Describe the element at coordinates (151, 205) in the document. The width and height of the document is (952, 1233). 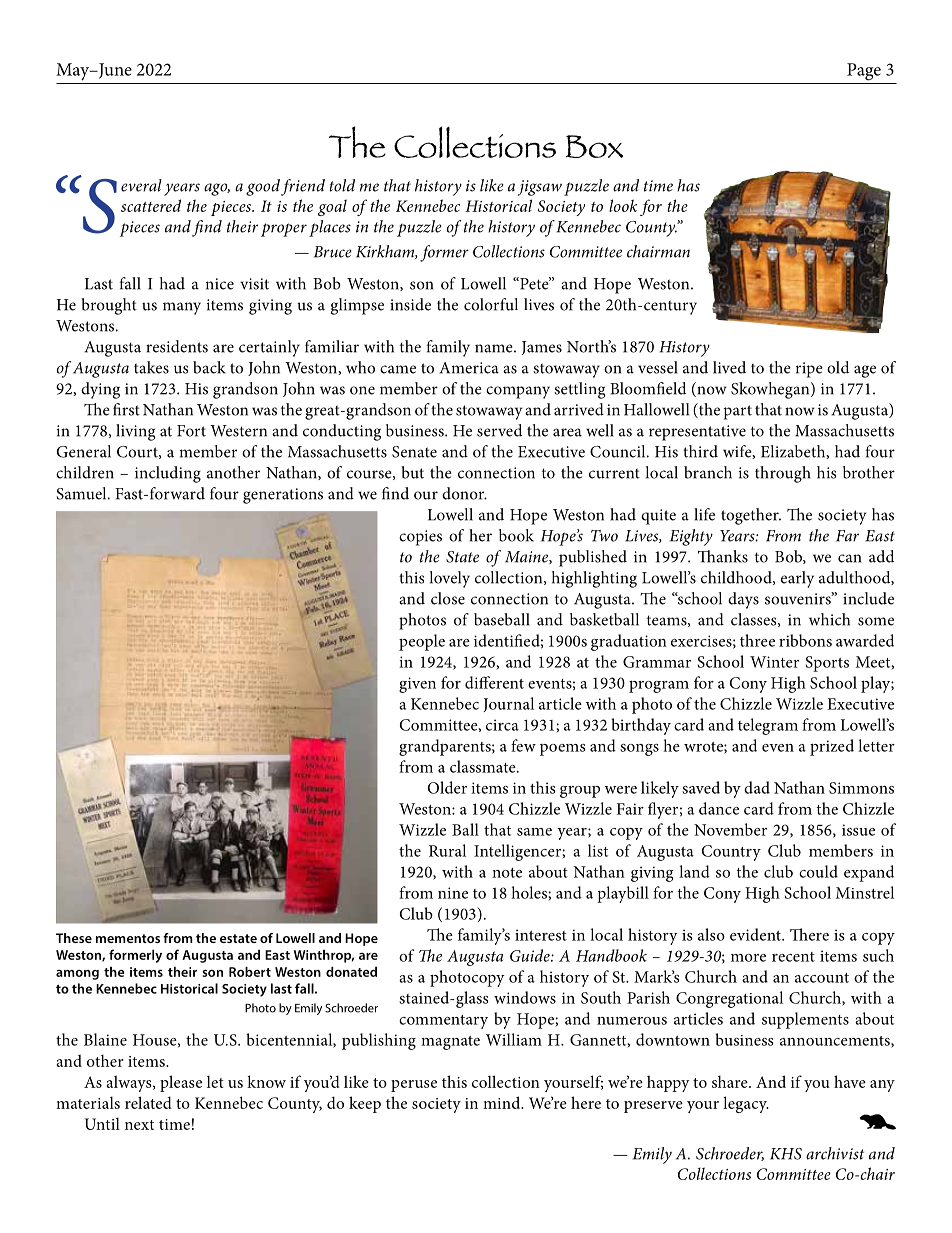
I see `scattered` at that location.
